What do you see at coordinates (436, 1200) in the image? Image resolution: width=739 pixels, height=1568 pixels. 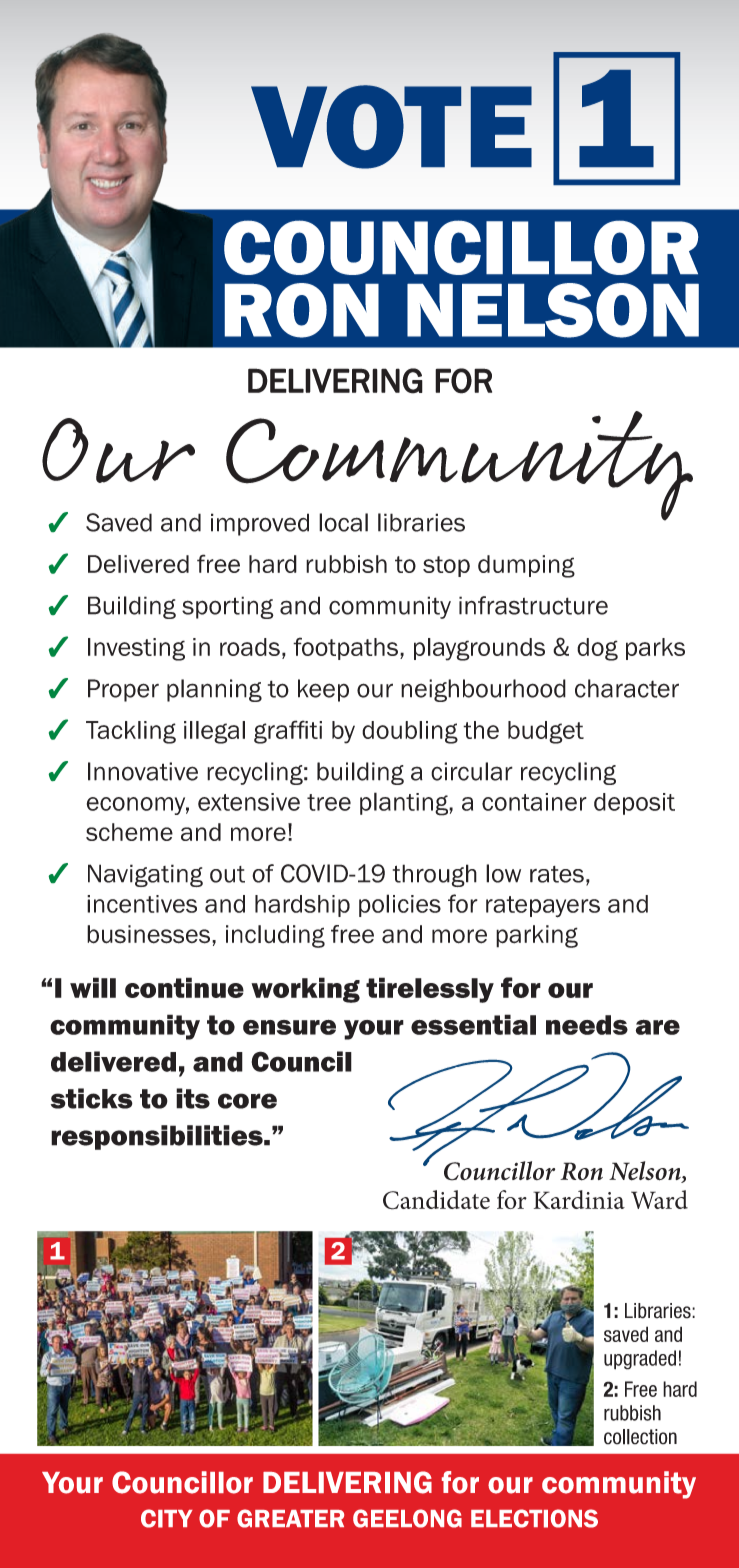 I see `Candidate` at bounding box center [436, 1200].
